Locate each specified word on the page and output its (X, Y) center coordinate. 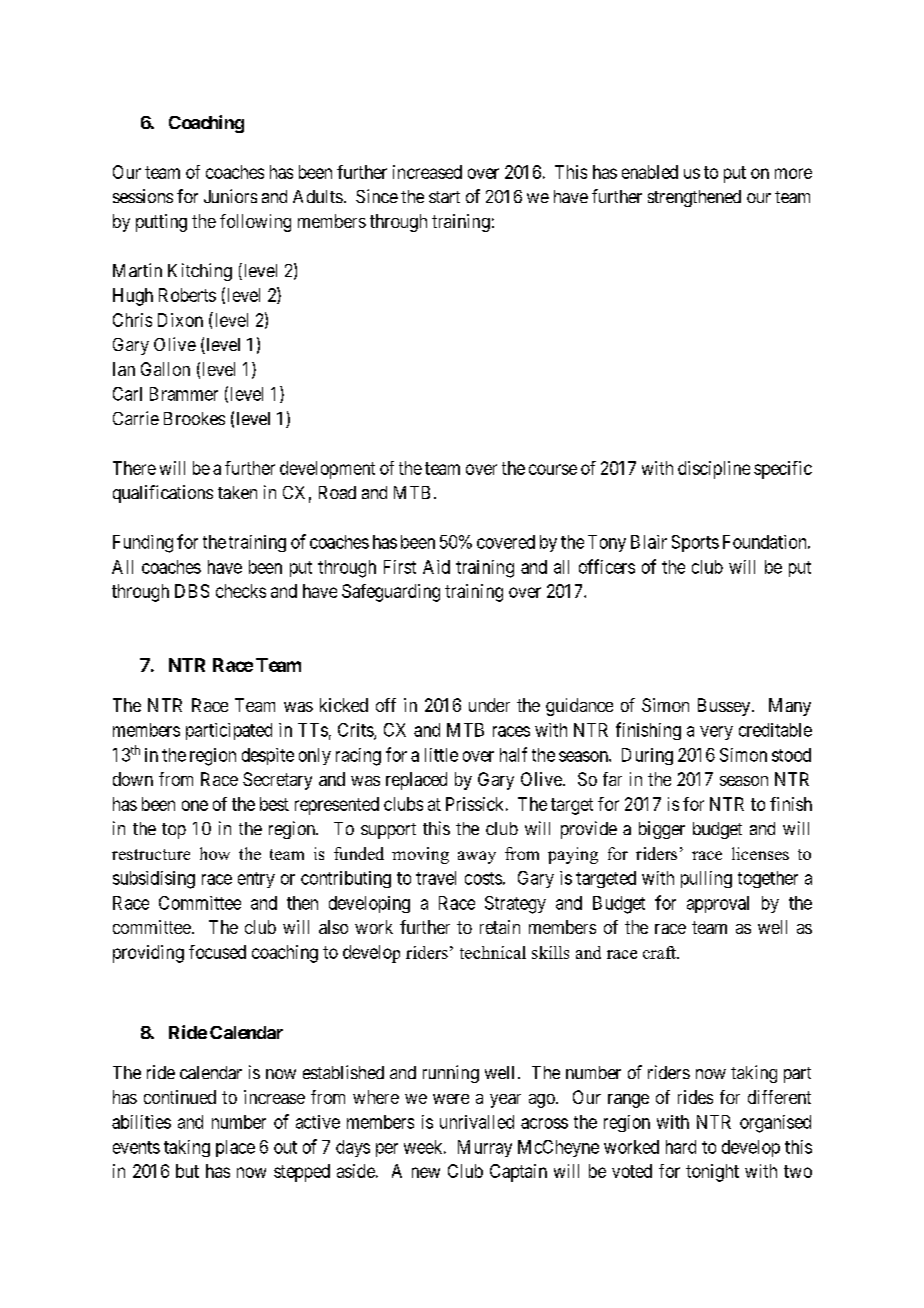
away (477, 857)
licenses (760, 853)
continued (180, 1097)
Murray (485, 1148)
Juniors (230, 196)
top (174, 831)
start (444, 197)
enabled (650, 172)
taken (237, 492)
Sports (695, 543)
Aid (436, 567)
